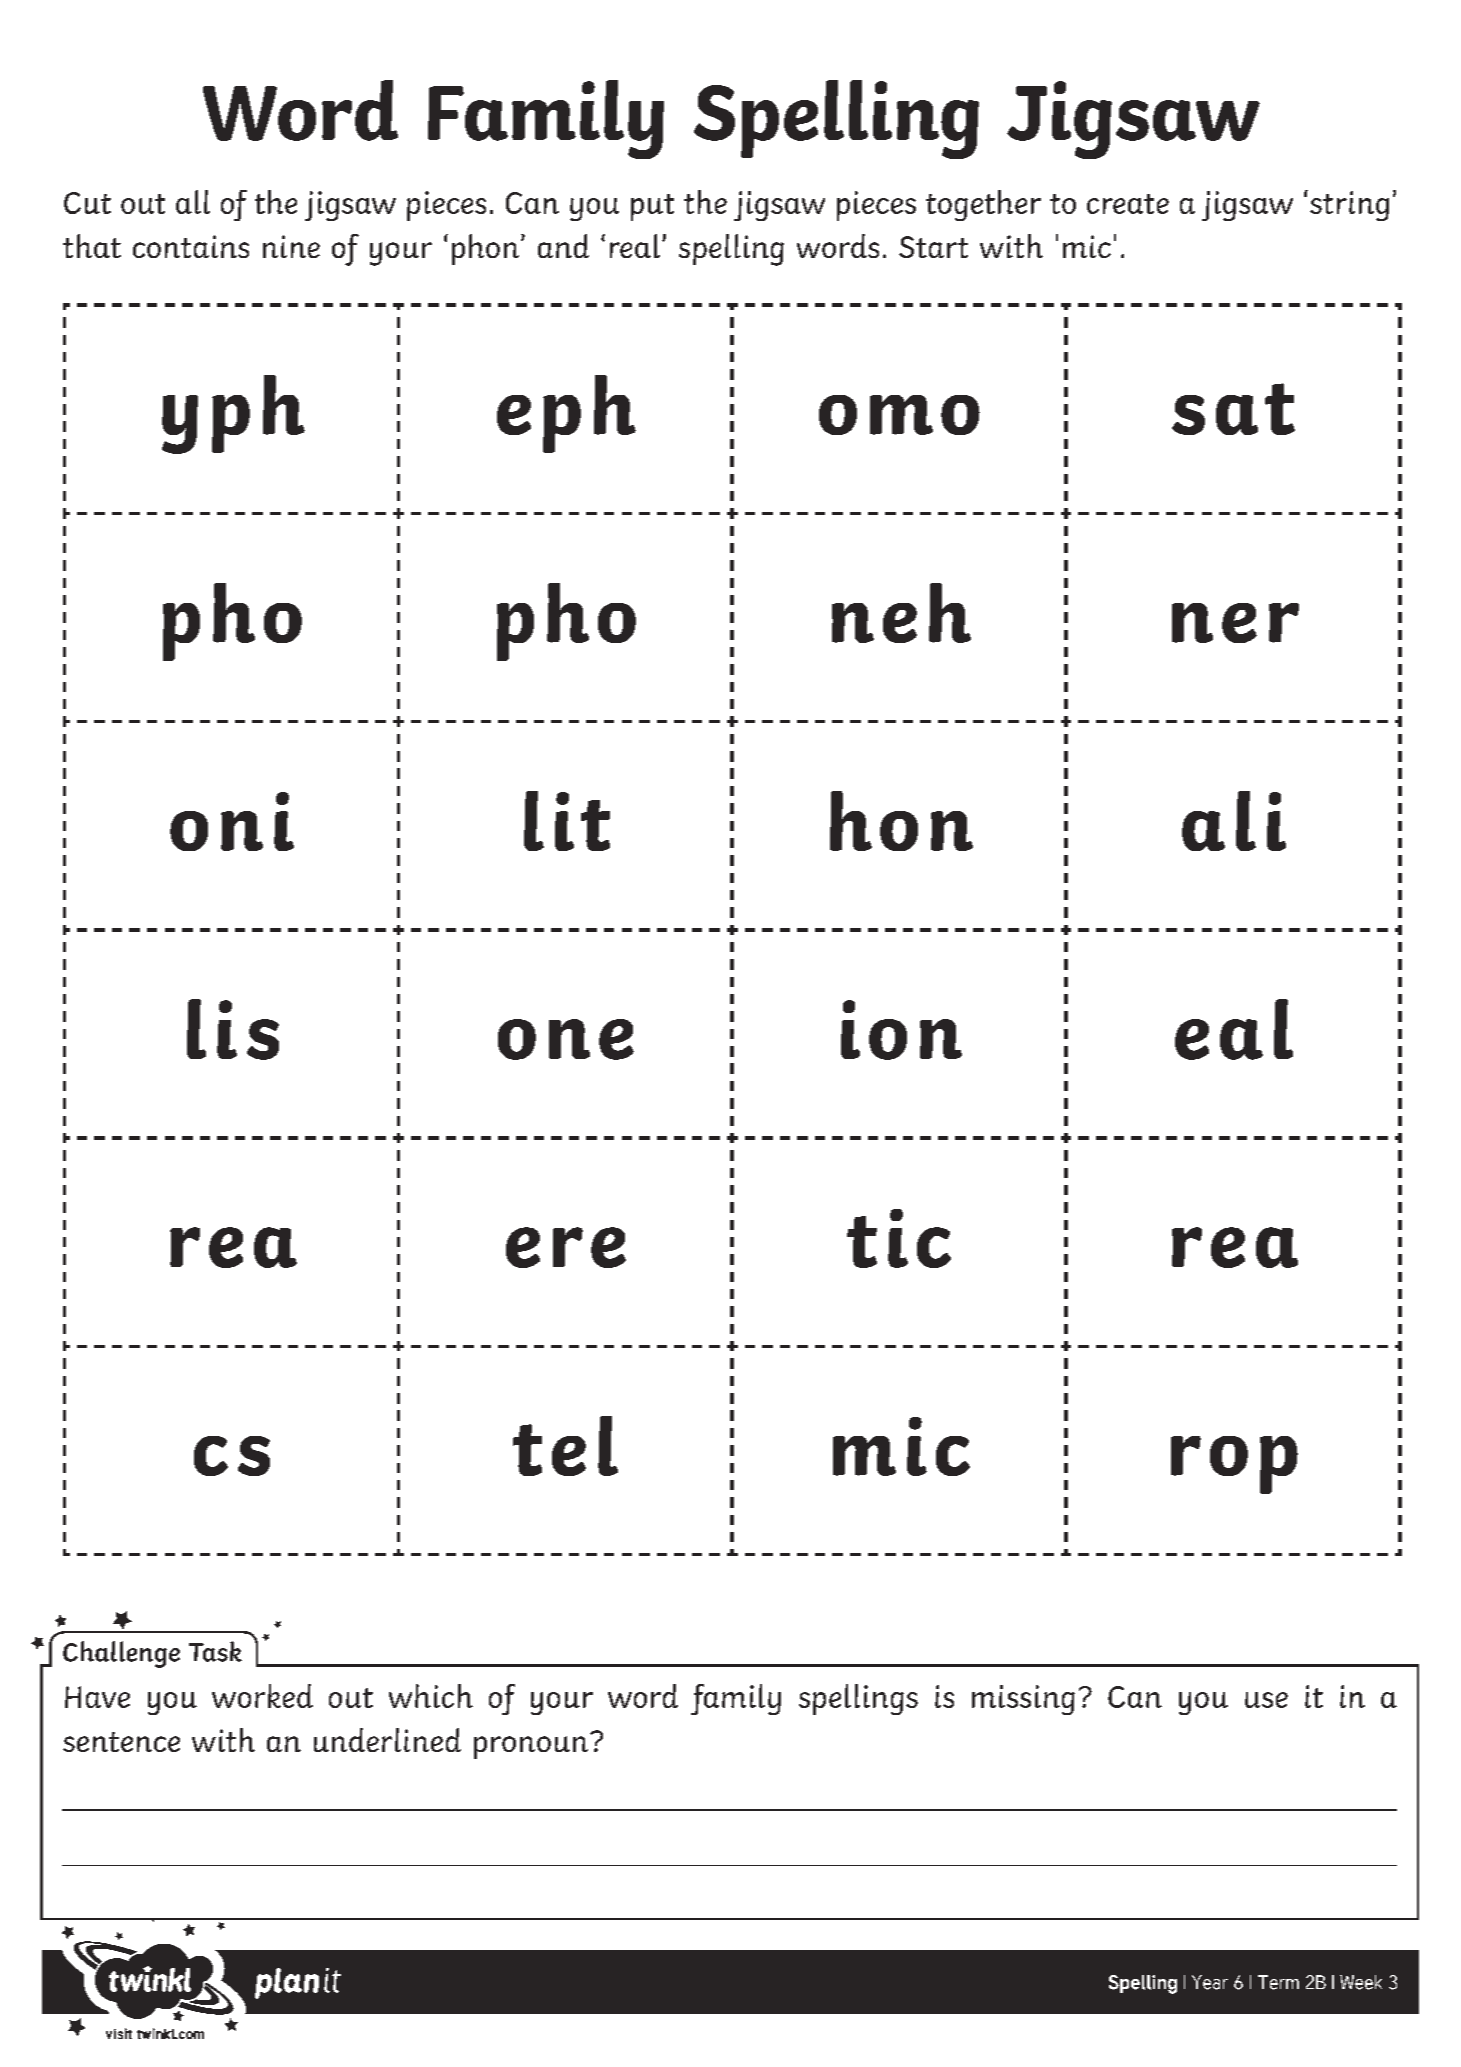 This document has height=2067, width=1461. What do you see at coordinates (1128, 204) in the document?
I see `create` at bounding box center [1128, 204].
